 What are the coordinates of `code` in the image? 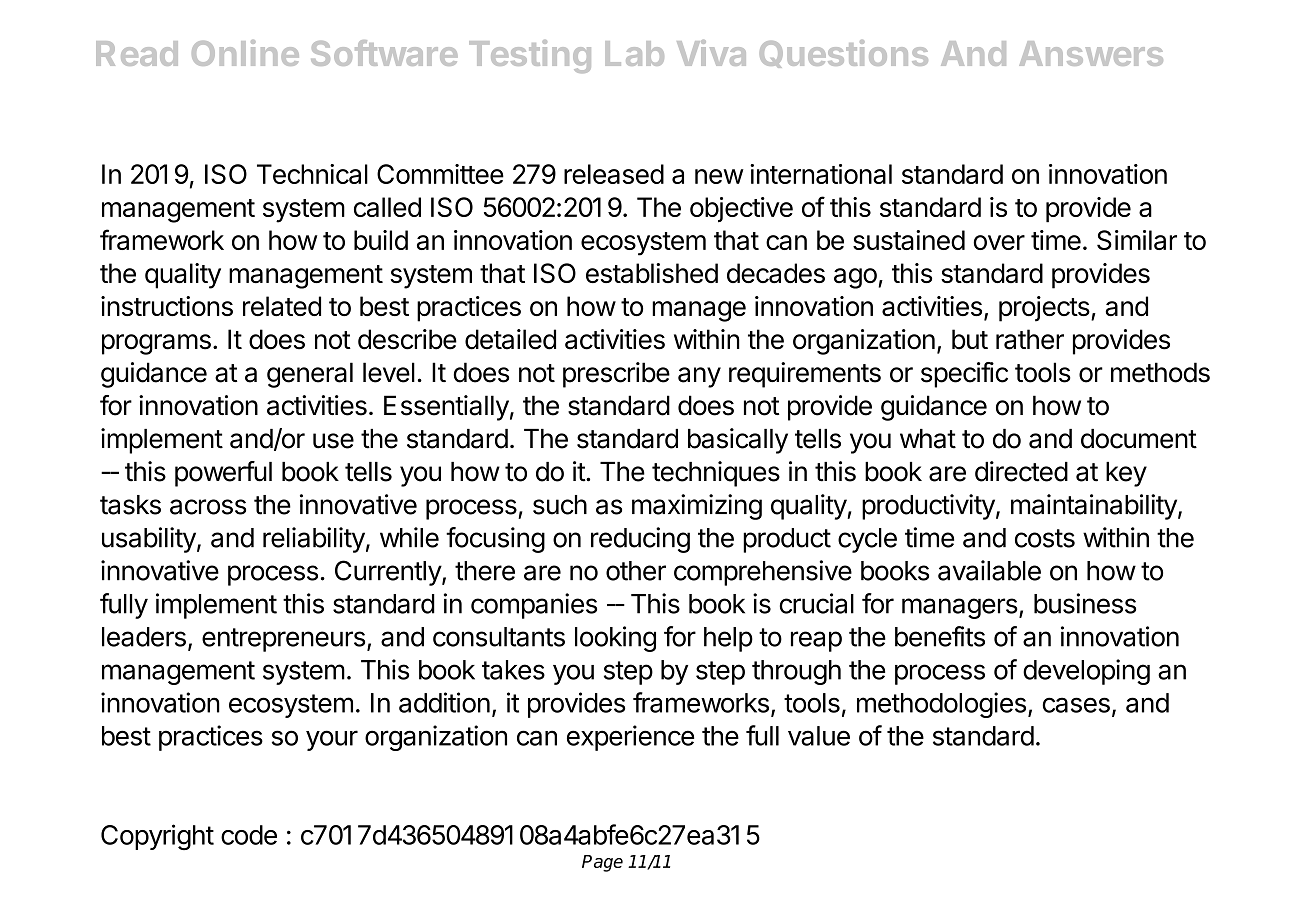 It's located at (249, 835).
